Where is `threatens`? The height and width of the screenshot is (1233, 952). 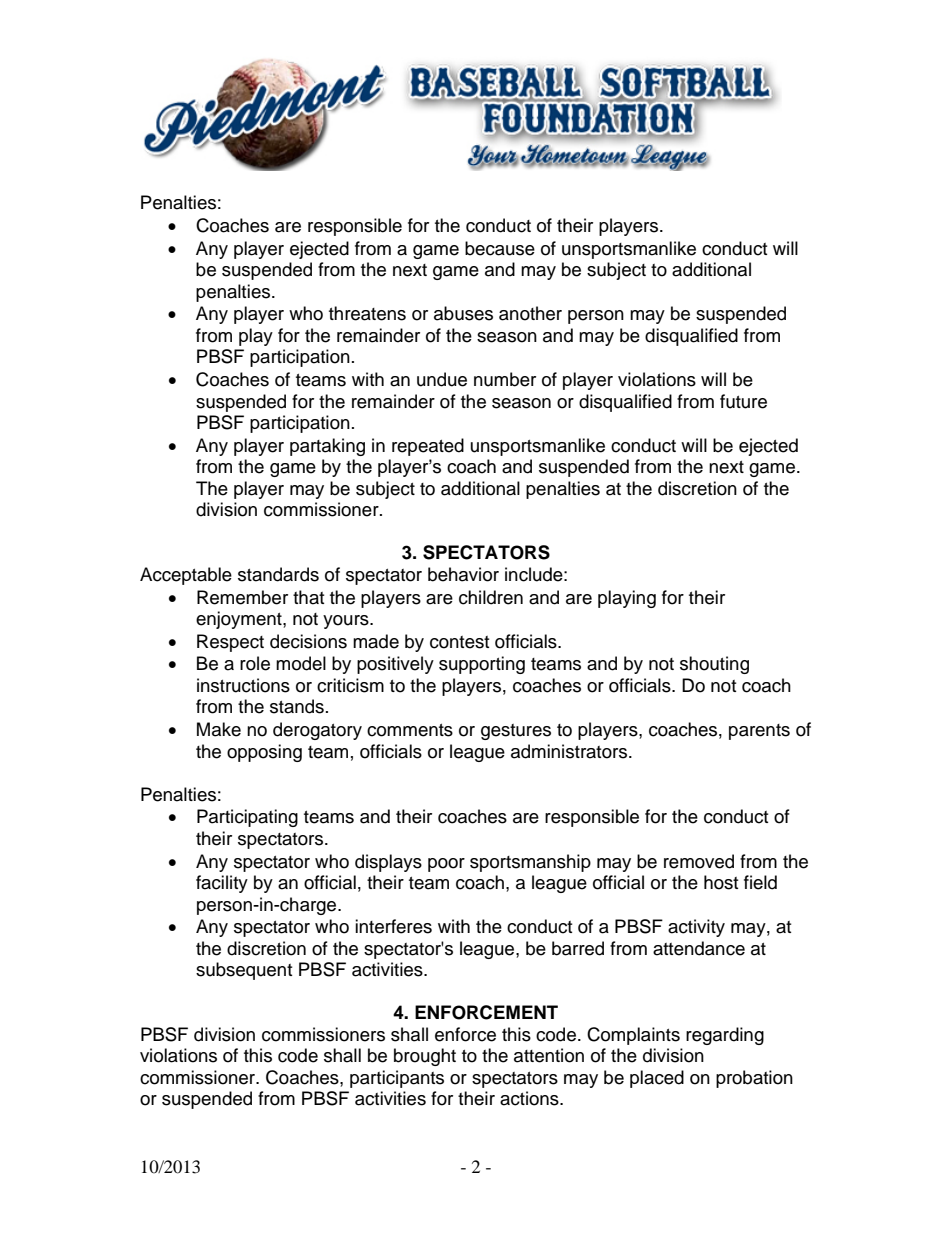 threatens is located at coordinates (367, 313).
